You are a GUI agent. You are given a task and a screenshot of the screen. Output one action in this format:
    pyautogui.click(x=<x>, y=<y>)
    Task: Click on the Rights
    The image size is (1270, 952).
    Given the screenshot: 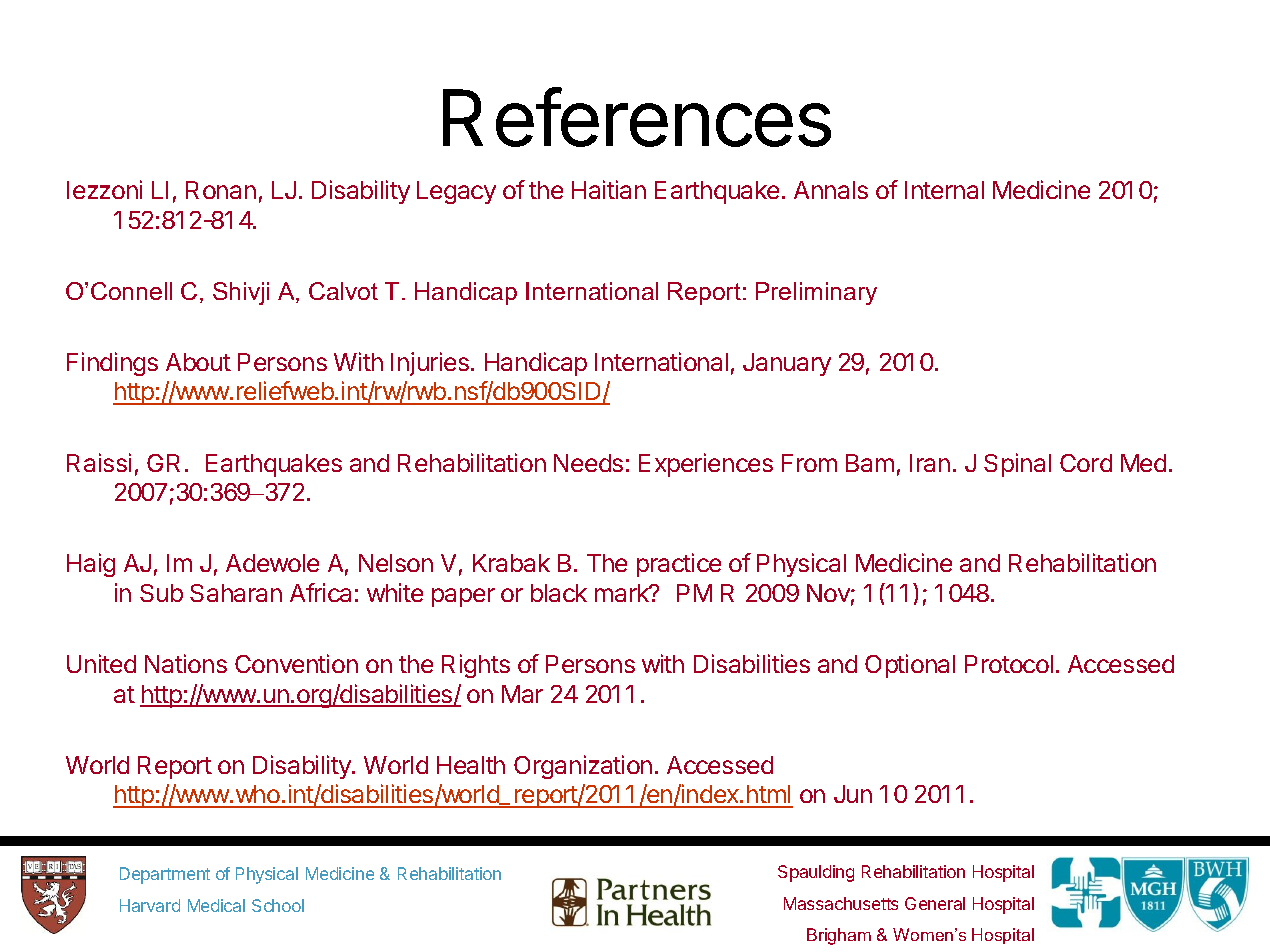 What is the action you would take?
    pyautogui.click(x=476, y=666)
